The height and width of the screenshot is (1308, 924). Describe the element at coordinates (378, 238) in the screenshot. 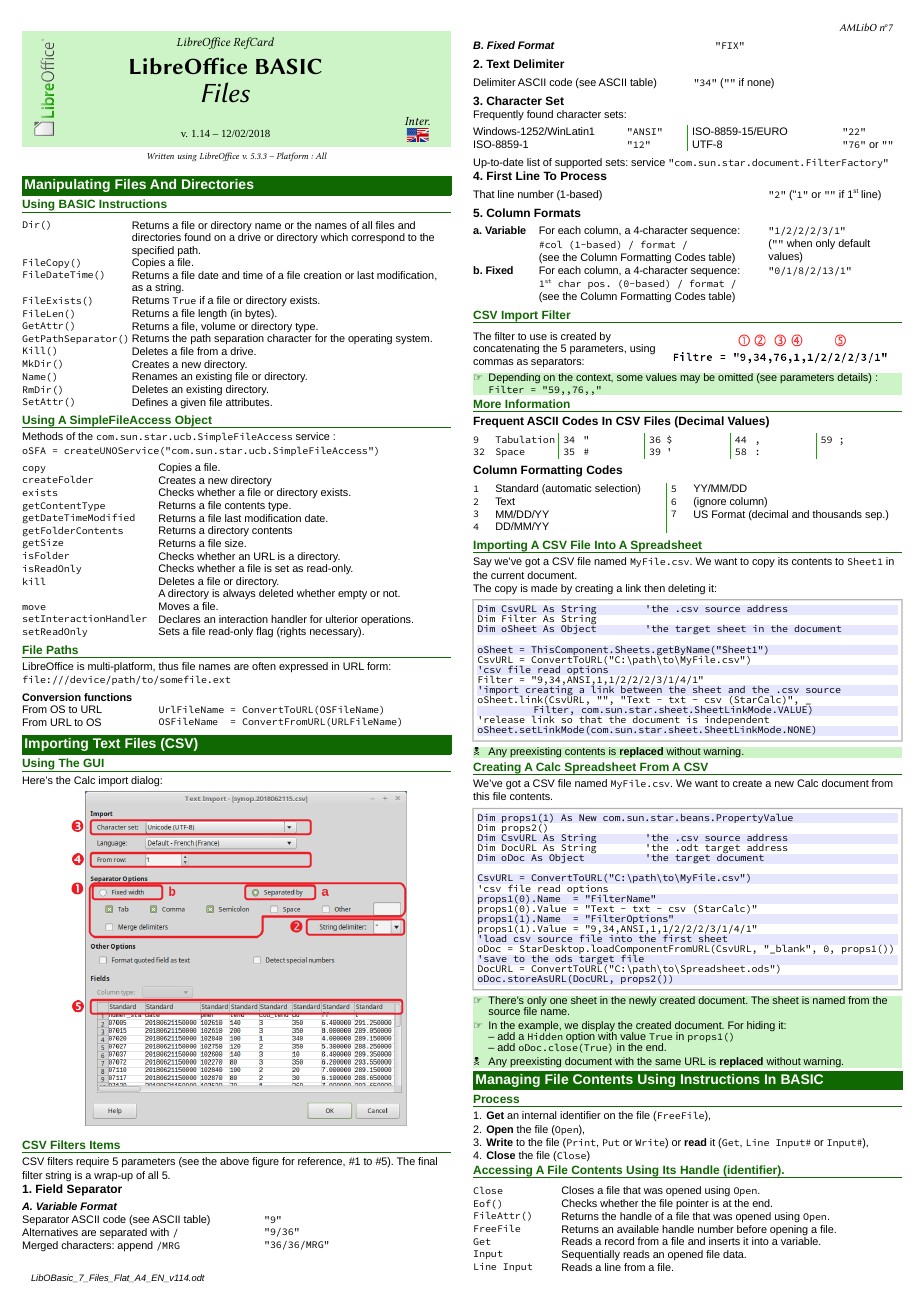

I see `correspond` at that location.
